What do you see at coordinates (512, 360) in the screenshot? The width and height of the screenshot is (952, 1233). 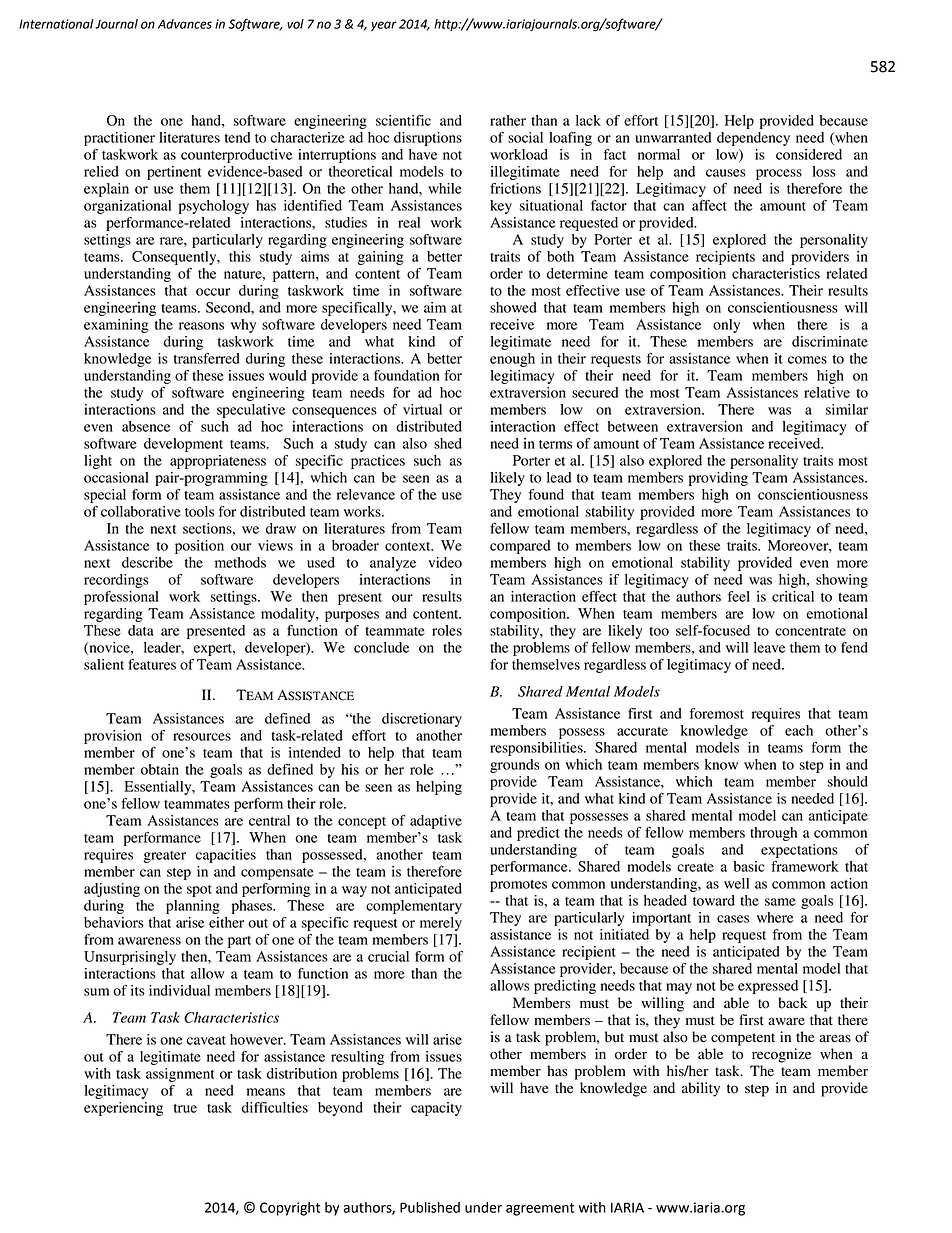 I see `enough` at bounding box center [512, 360].
